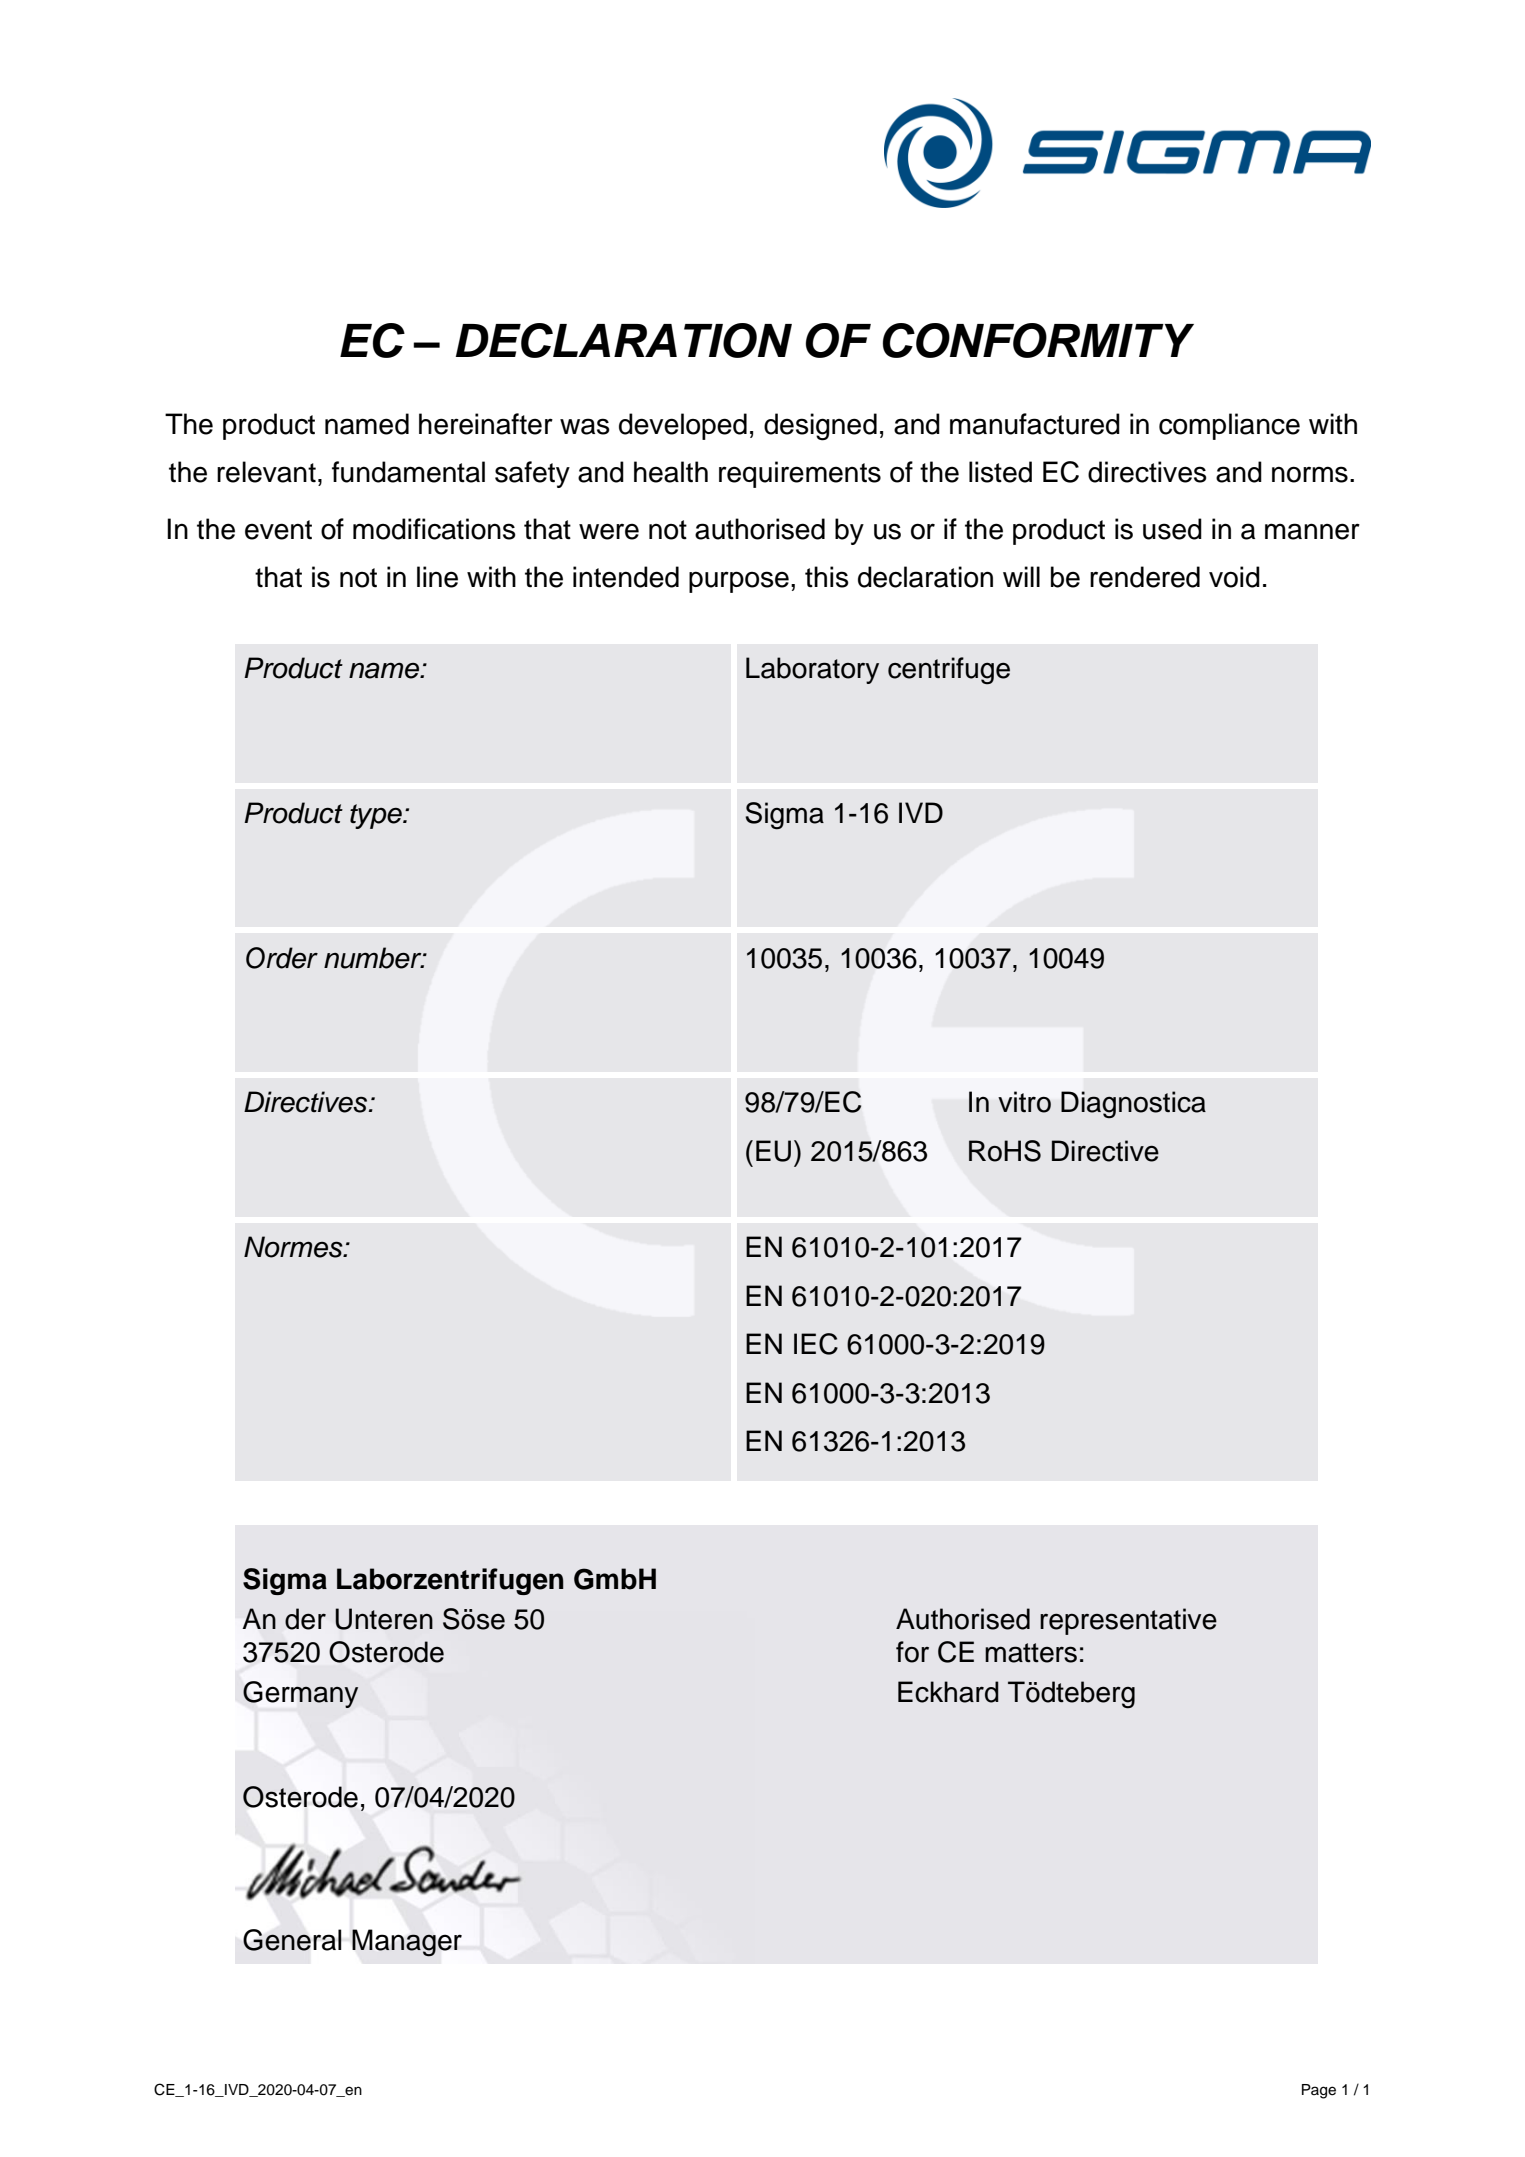 The image size is (1525, 2157). What do you see at coordinates (1024, 1102) in the page?
I see `vitro` at bounding box center [1024, 1102].
